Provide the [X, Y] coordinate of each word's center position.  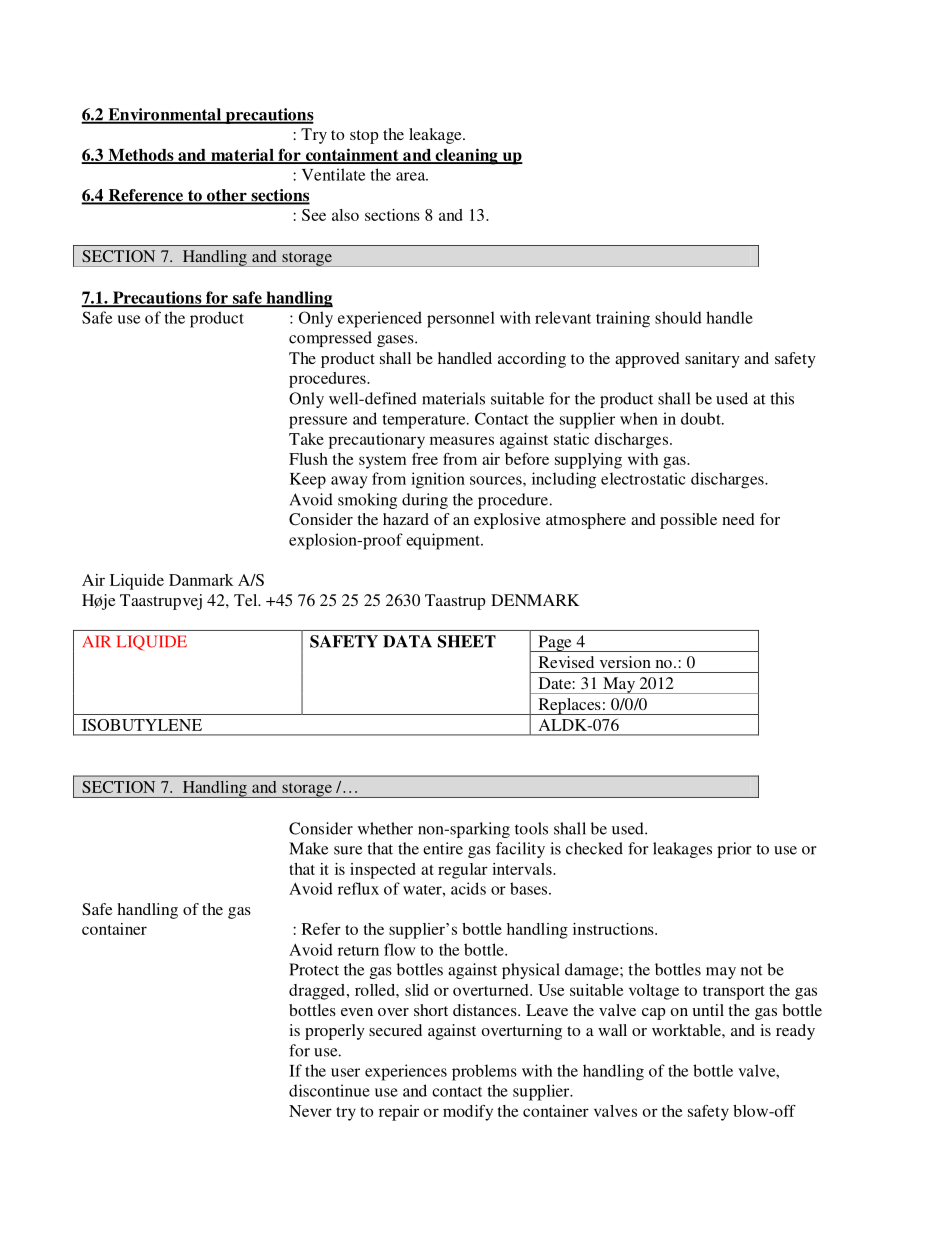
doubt [702, 418]
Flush [308, 459]
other [226, 196]
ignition [438, 480]
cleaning [466, 156]
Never [310, 1111]
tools [531, 828]
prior [734, 850]
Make [308, 848]
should [678, 317]
